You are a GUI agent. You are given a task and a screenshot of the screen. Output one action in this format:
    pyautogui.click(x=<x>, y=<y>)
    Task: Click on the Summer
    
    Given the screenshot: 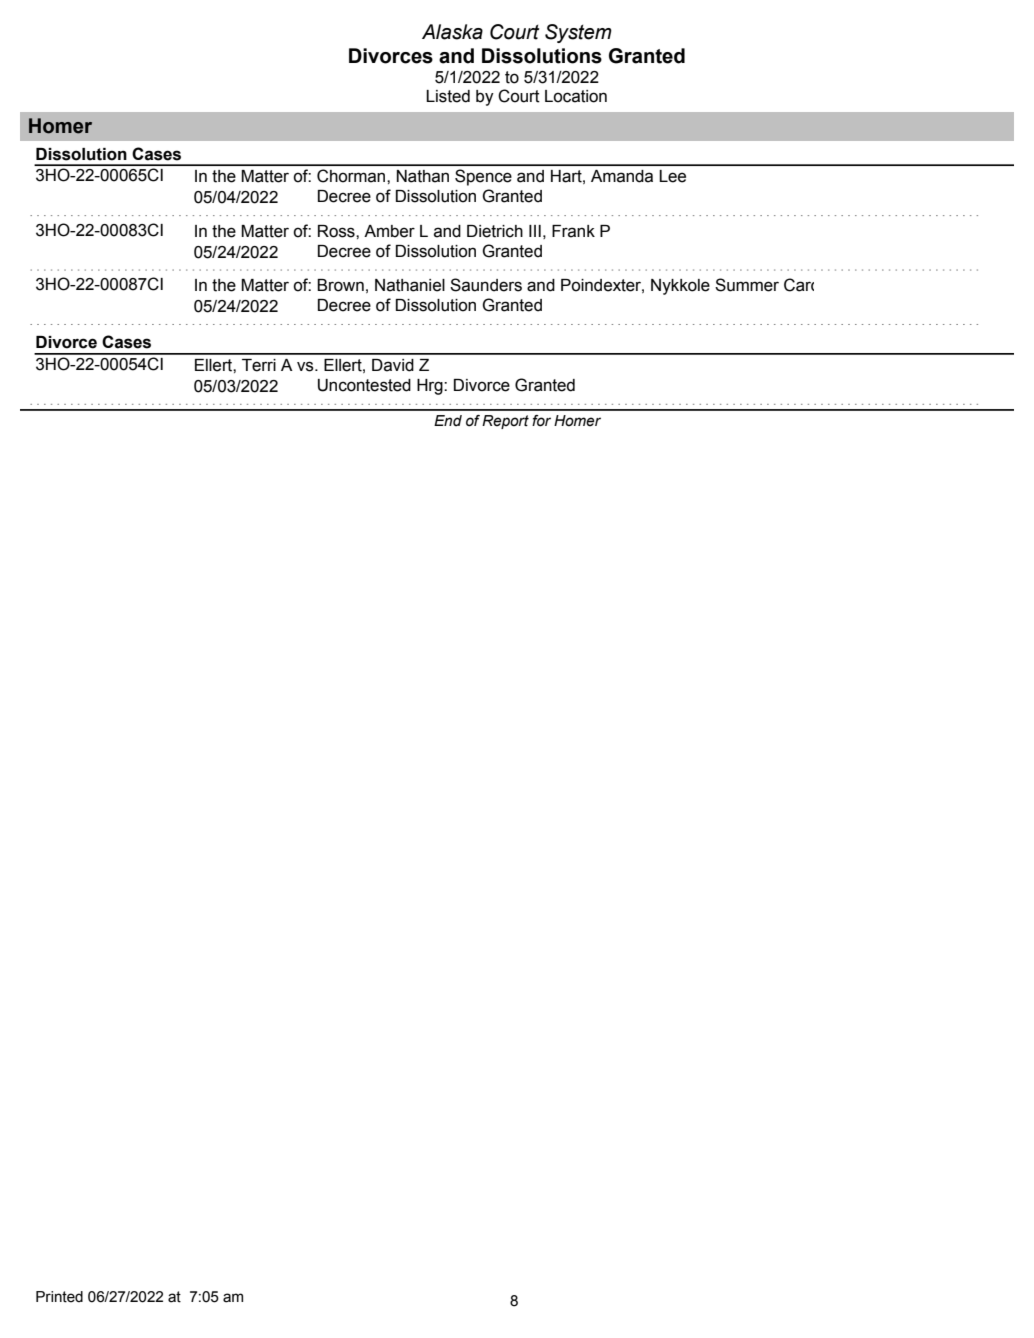 What is the action you would take?
    pyautogui.click(x=747, y=285)
